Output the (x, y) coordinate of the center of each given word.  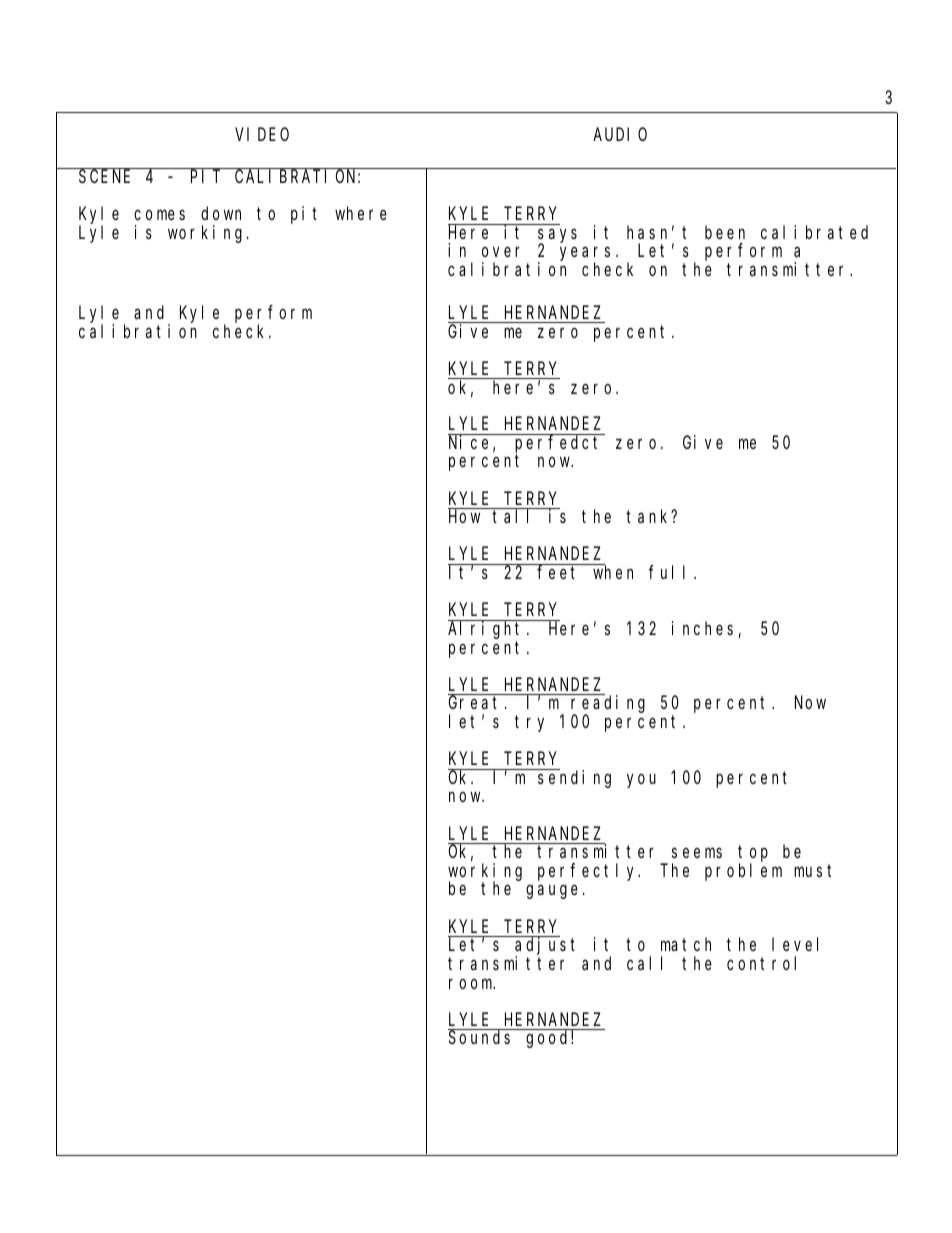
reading (608, 705)
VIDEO (262, 134)
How (464, 517)
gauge (552, 892)
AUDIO (620, 134)
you (641, 781)
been (725, 232)
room (472, 983)
